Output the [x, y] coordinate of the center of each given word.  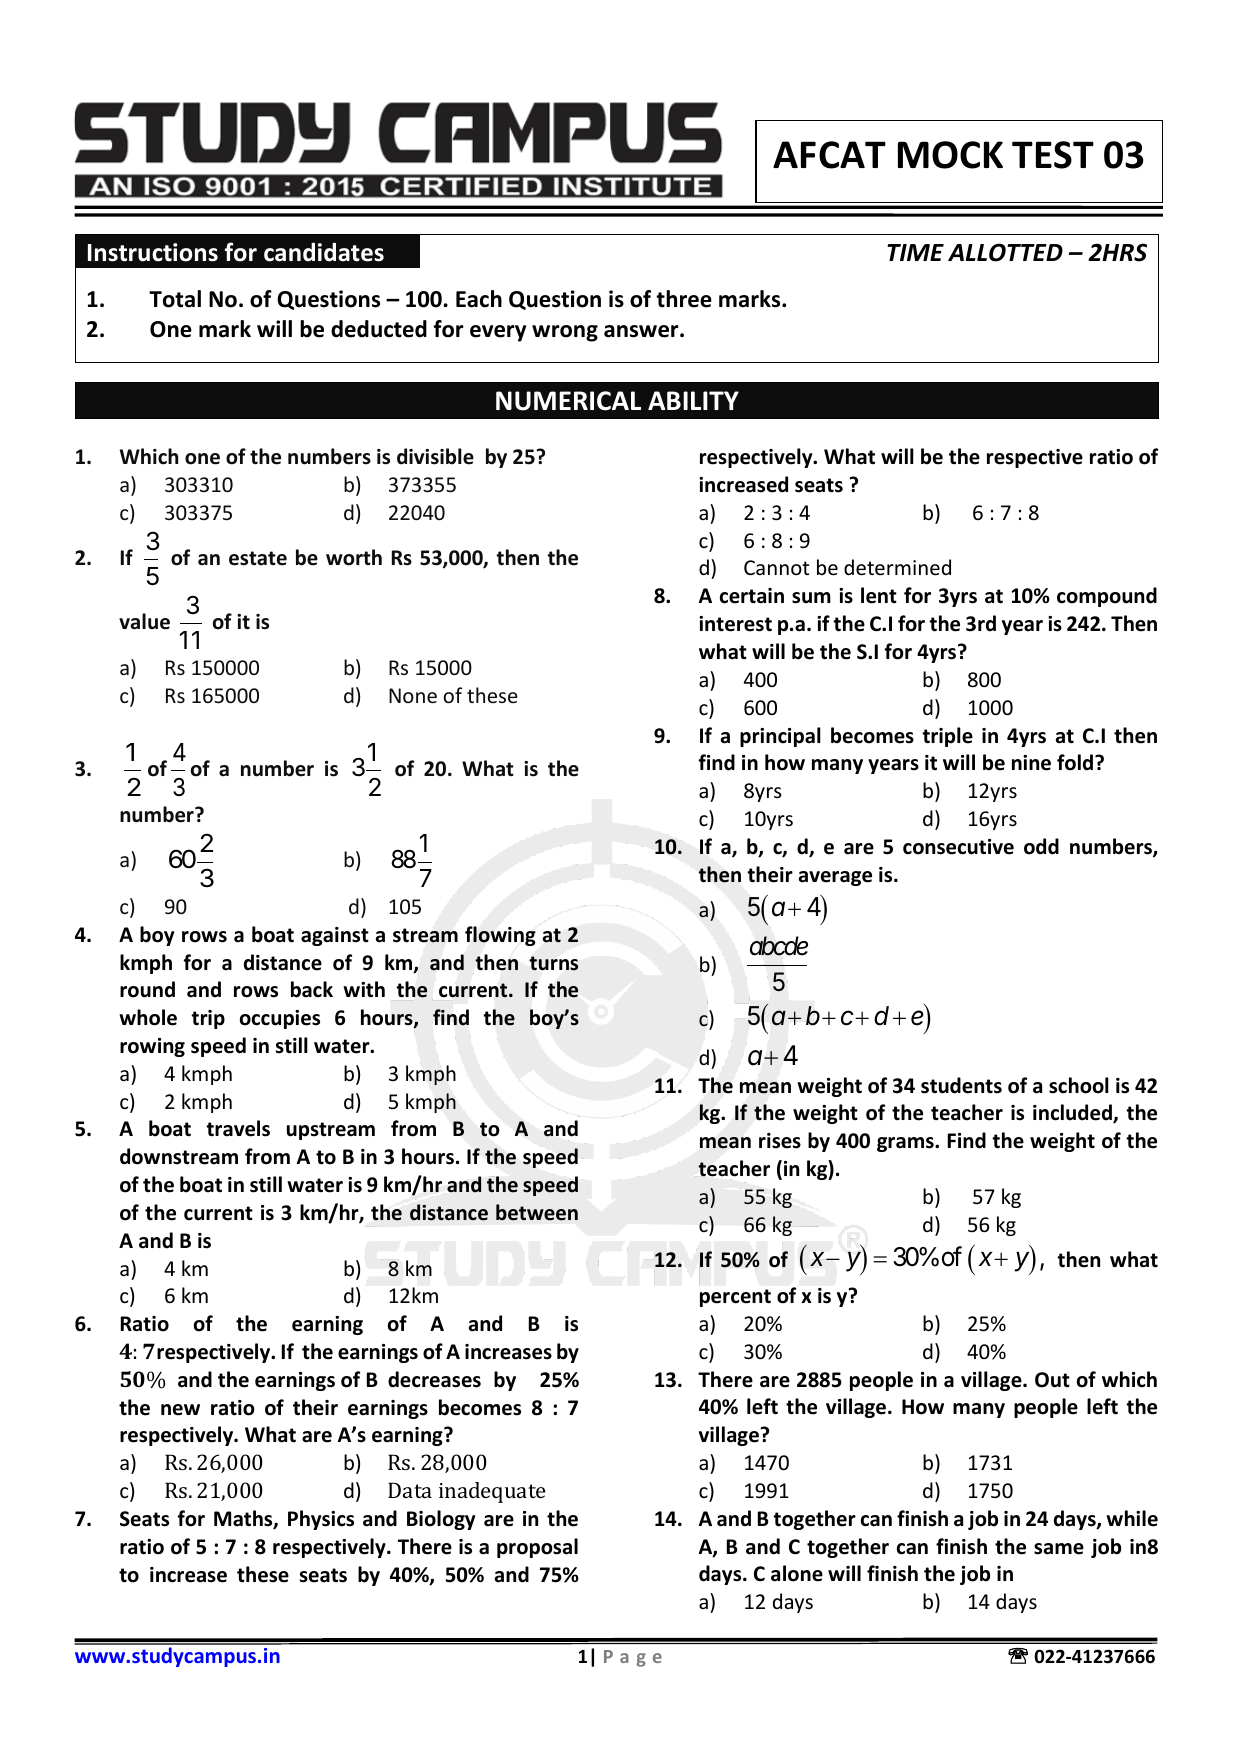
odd [1041, 846]
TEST [1053, 155]
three [684, 299]
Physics [321, 1520]
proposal [537, 1548]
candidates [324, 252]
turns [553, 963]
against [335, 936]
